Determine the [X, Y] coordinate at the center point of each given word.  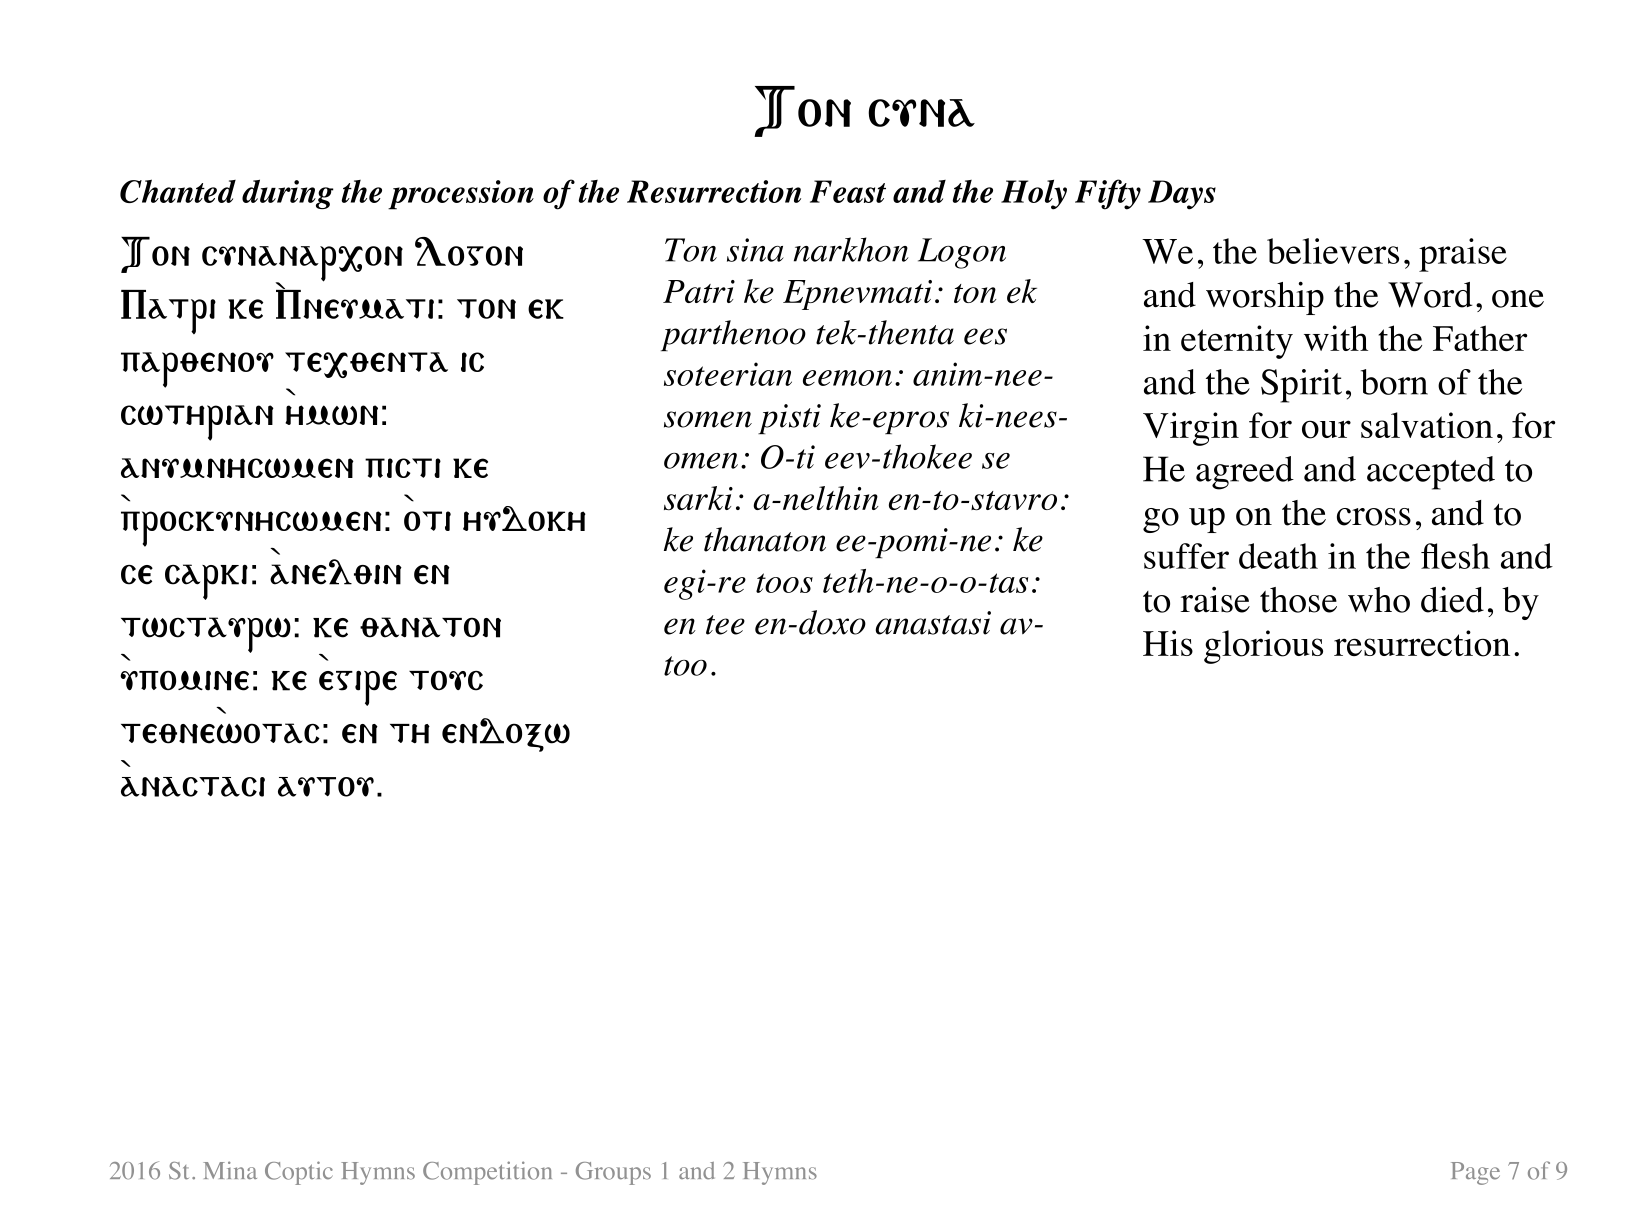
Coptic [299, 1173]
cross [1374, 517]
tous [446, 680]
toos [784, 583]
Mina [230, 1170]
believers [1333, 251]
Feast [848, 191]
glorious [1263, 647]
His [1168, 643]
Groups [613, 1173]
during [288, 194]
